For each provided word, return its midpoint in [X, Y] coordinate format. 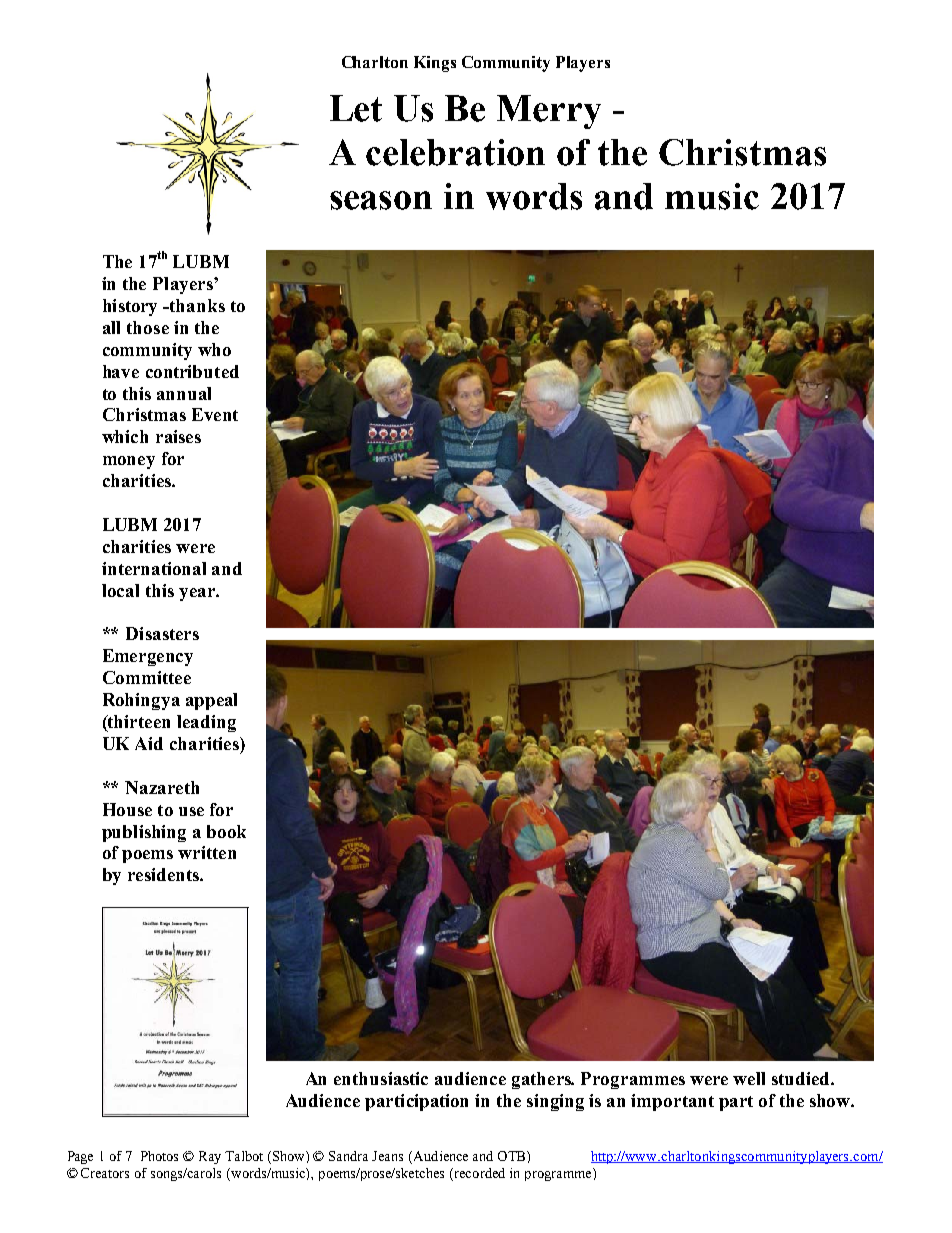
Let [356, 108]
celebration [455, 152]
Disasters [162, 633]
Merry [549, 112]
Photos [159, 1156]
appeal [211, 701]
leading [206, 723]
